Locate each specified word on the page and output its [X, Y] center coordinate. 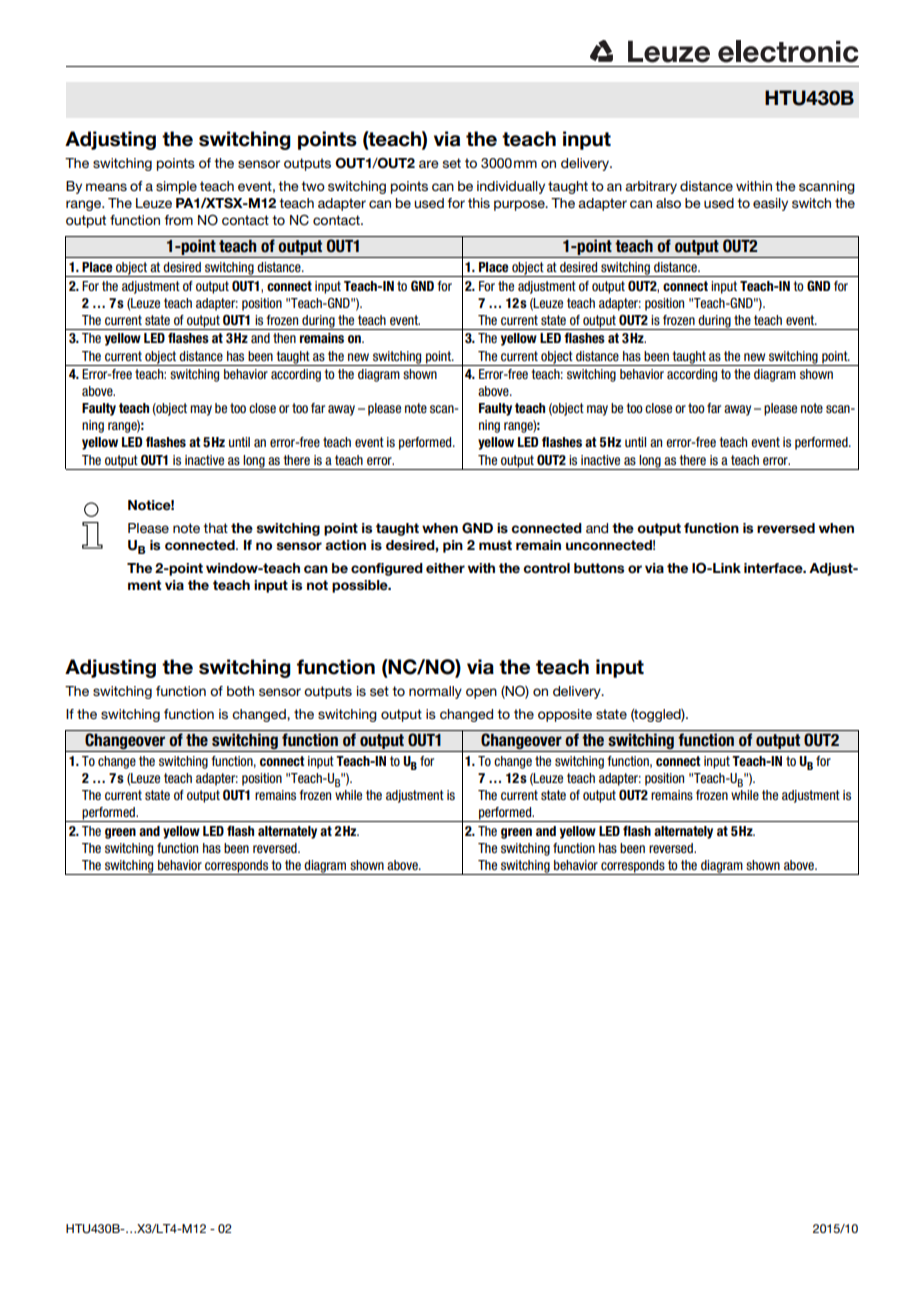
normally [435, 692]
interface [774, 568]
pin [453, 546]
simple [176, 187]
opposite [565, 715]
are [429, 164]
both [240, 691]
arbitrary [651, 187]
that [215, 528]
